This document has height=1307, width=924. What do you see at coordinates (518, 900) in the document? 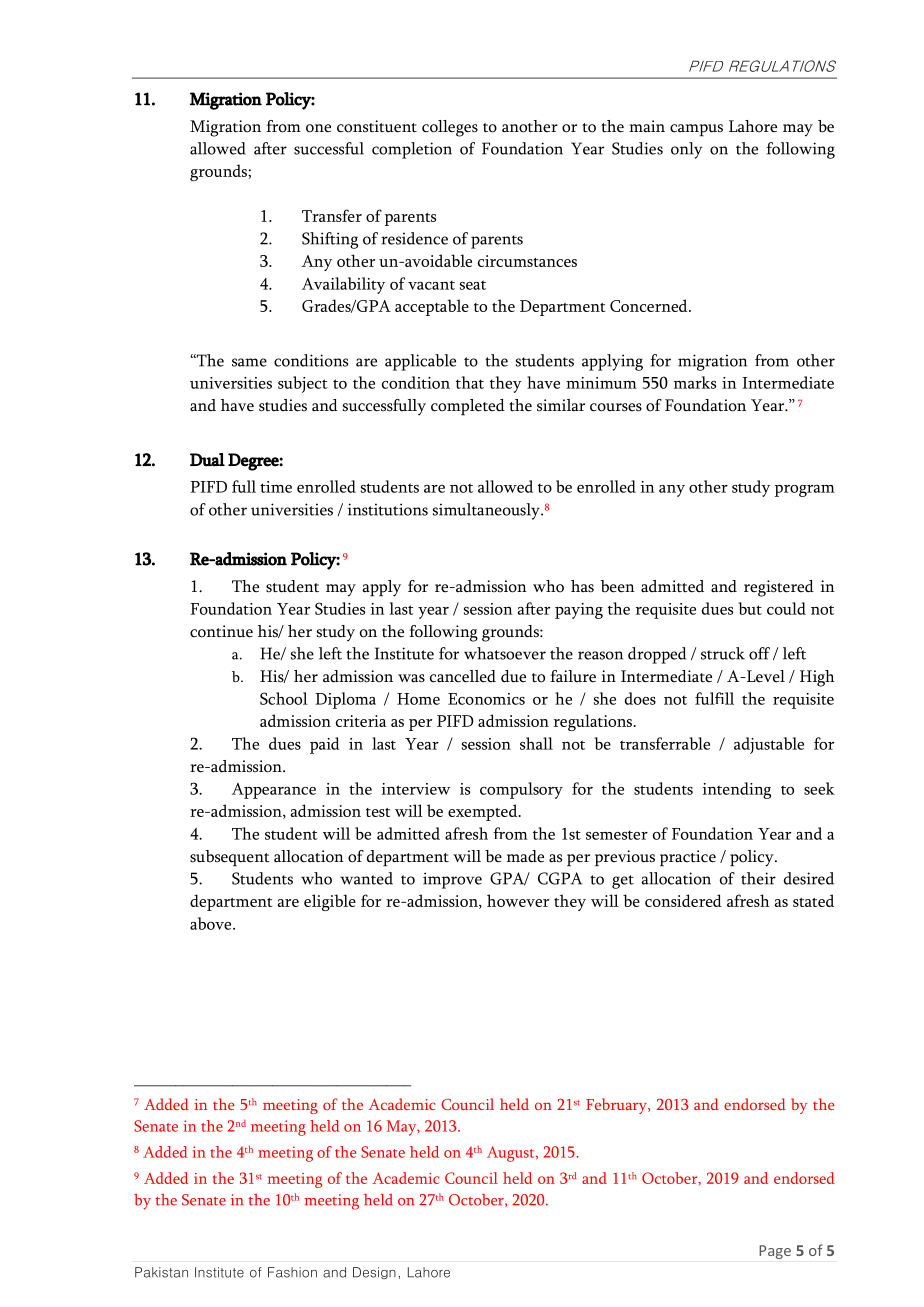
I see `however` at bounding box center [518, 900].
